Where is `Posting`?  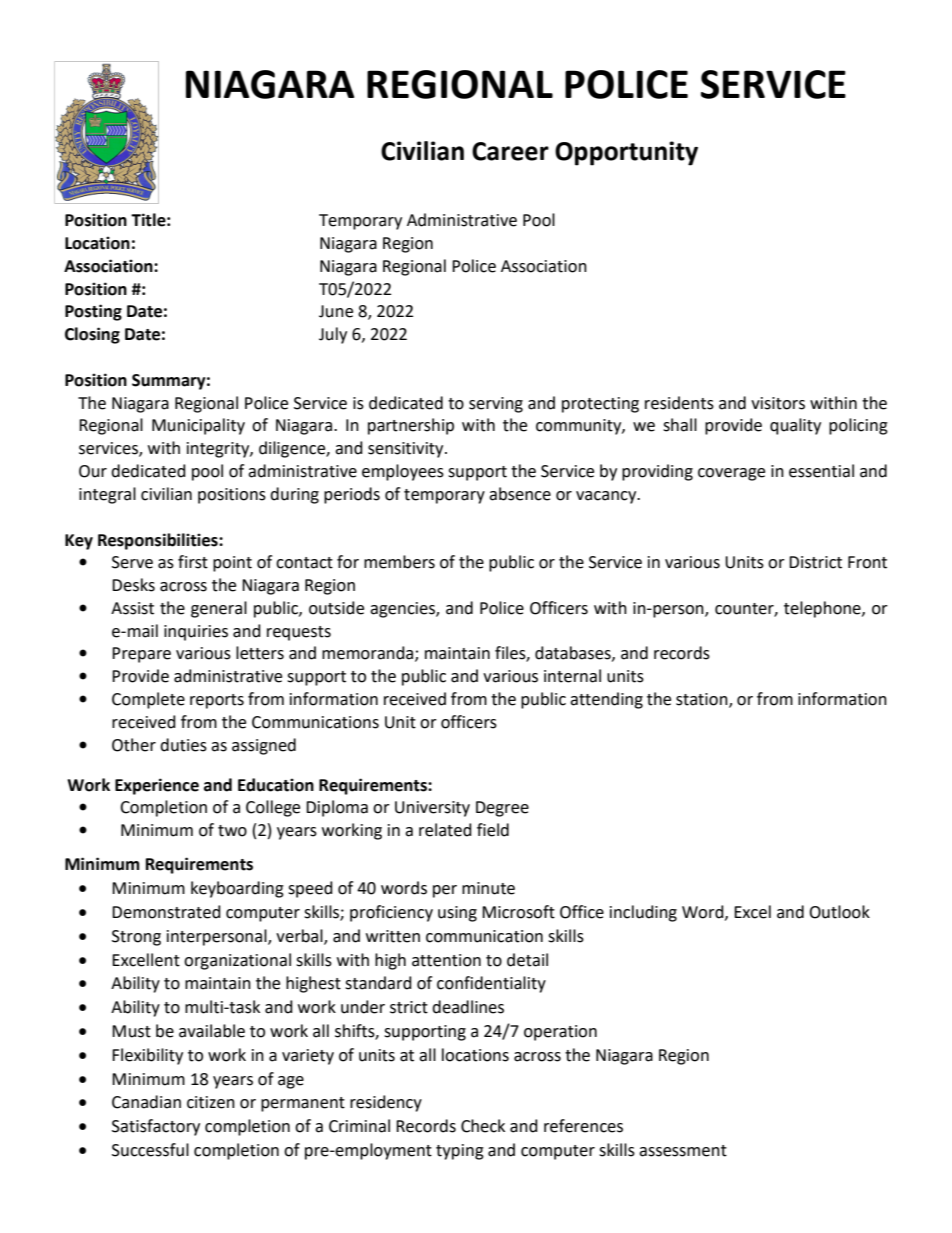
Posting is located at coordinates (93, 312).
